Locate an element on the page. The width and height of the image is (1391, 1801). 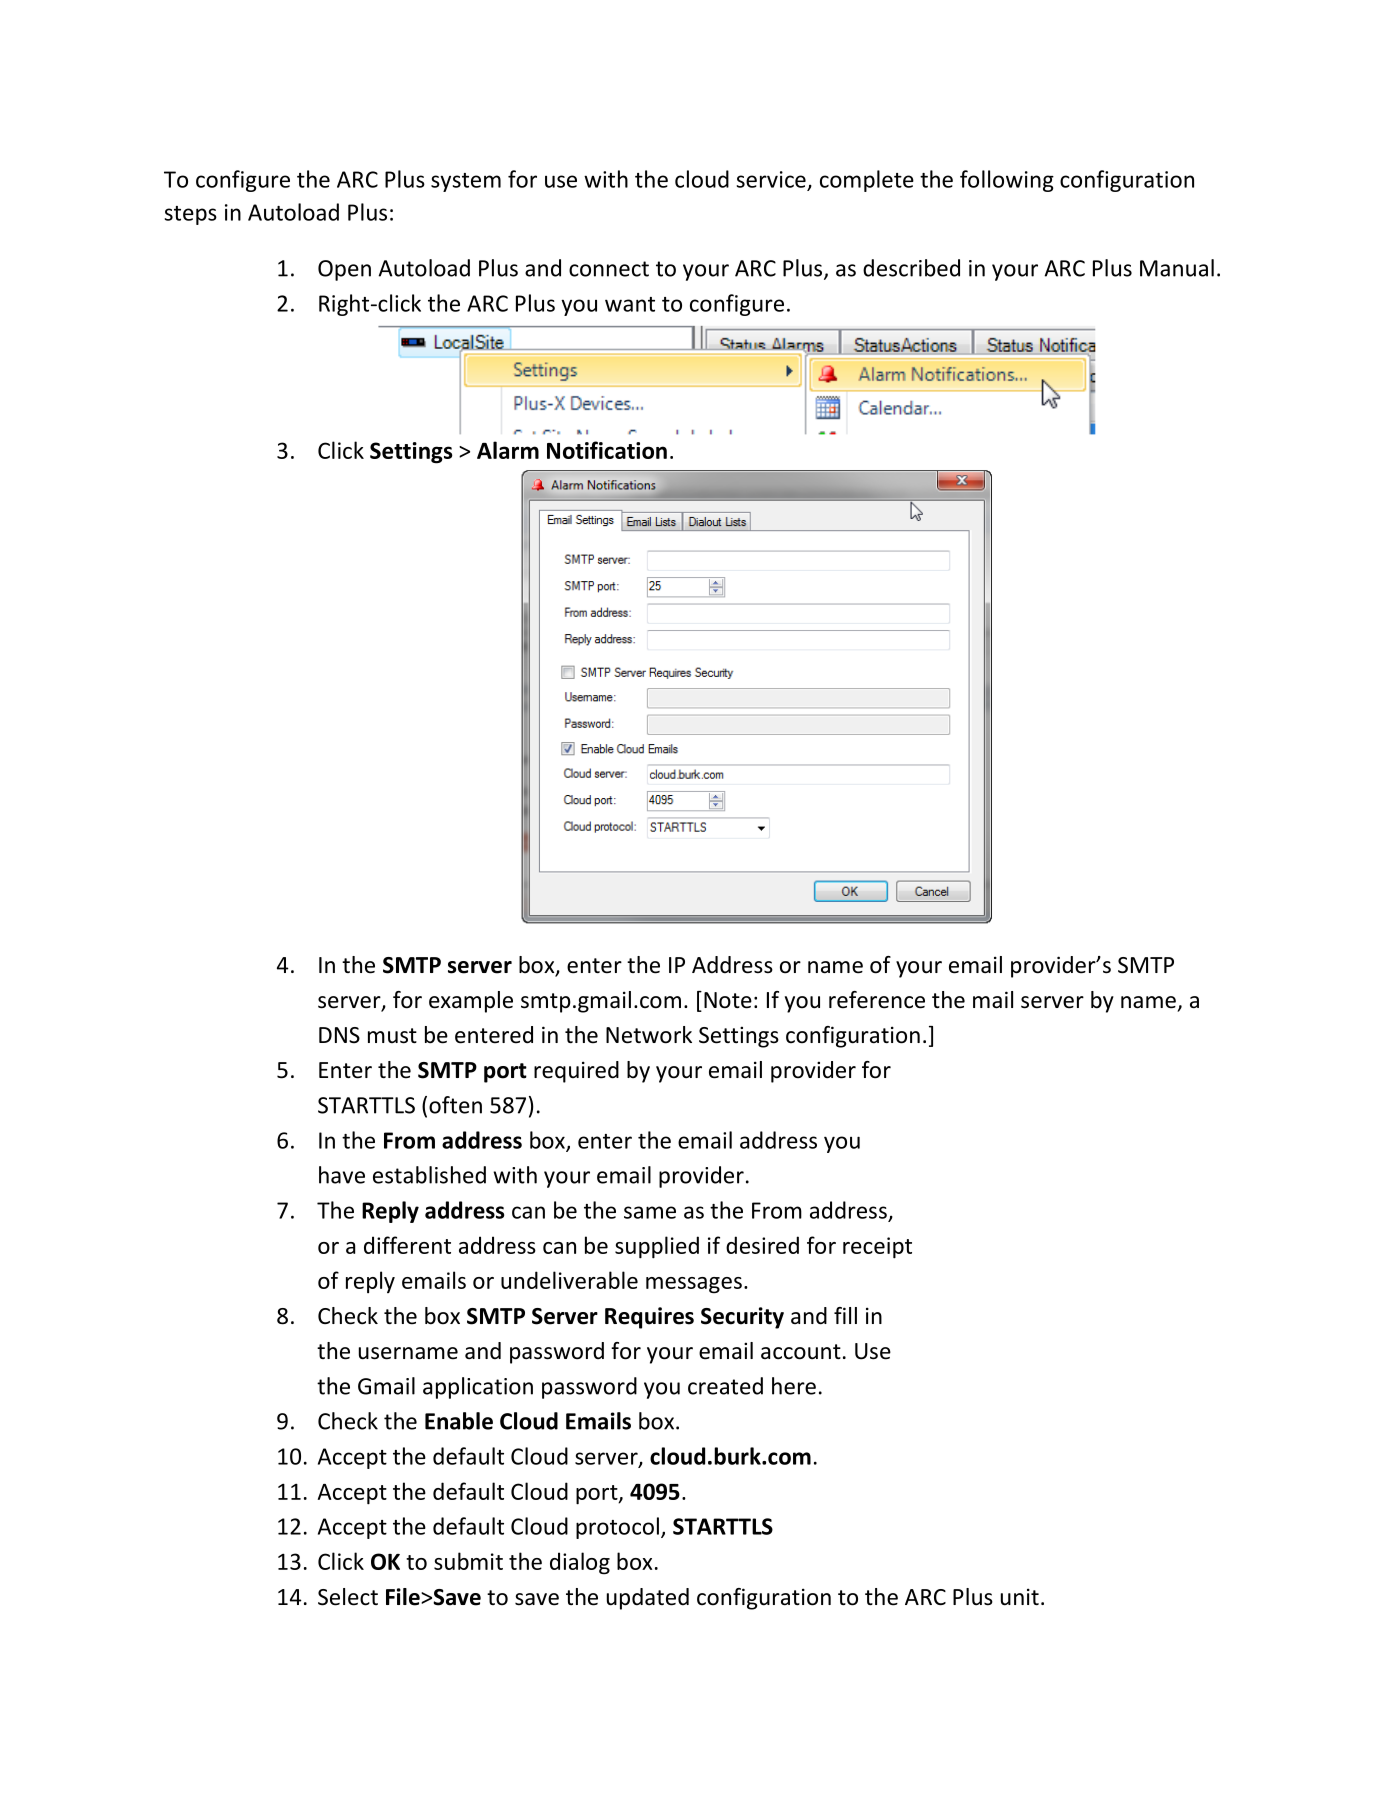
same is located at coordinates (650, 1212).
